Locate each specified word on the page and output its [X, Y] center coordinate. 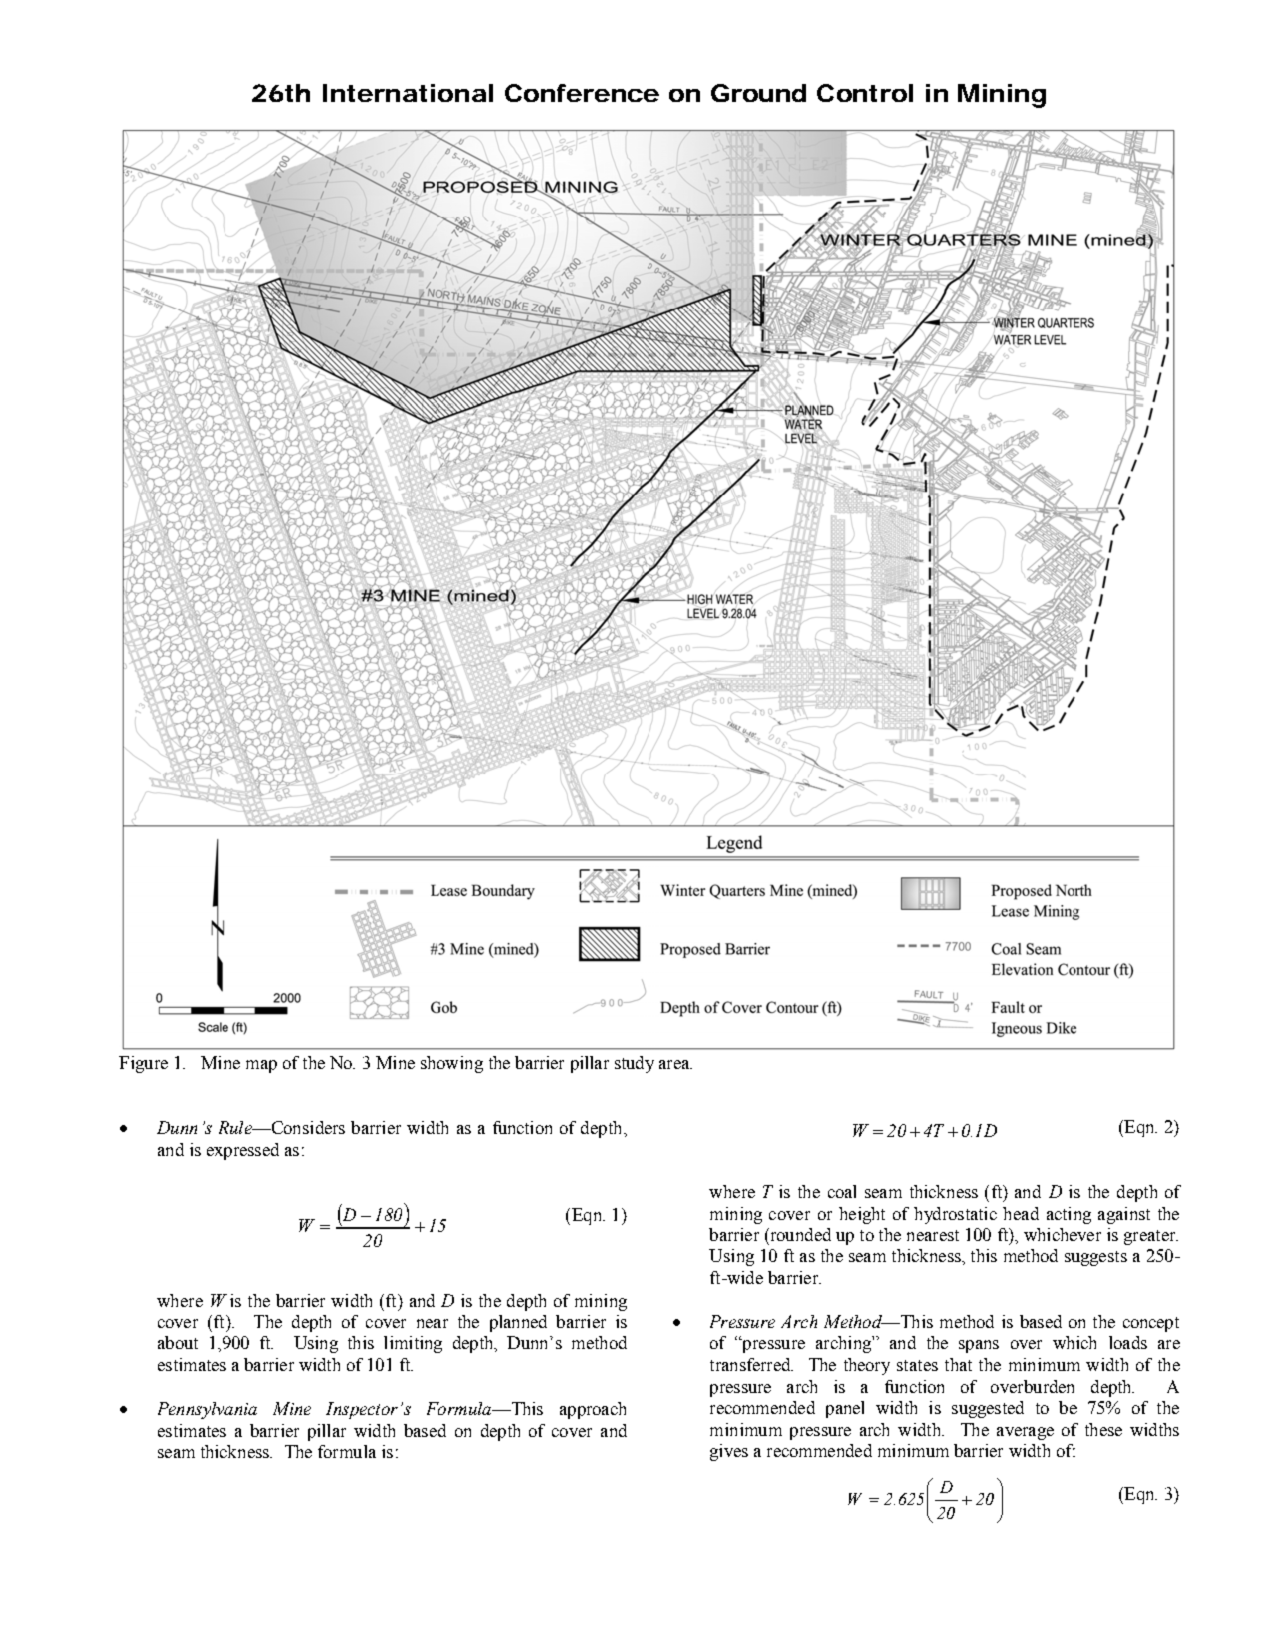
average [1025, 1433]
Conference [582, 93]
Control [865, 93]
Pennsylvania [207, 1410]
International [408, 93]
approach [593, 1410]
